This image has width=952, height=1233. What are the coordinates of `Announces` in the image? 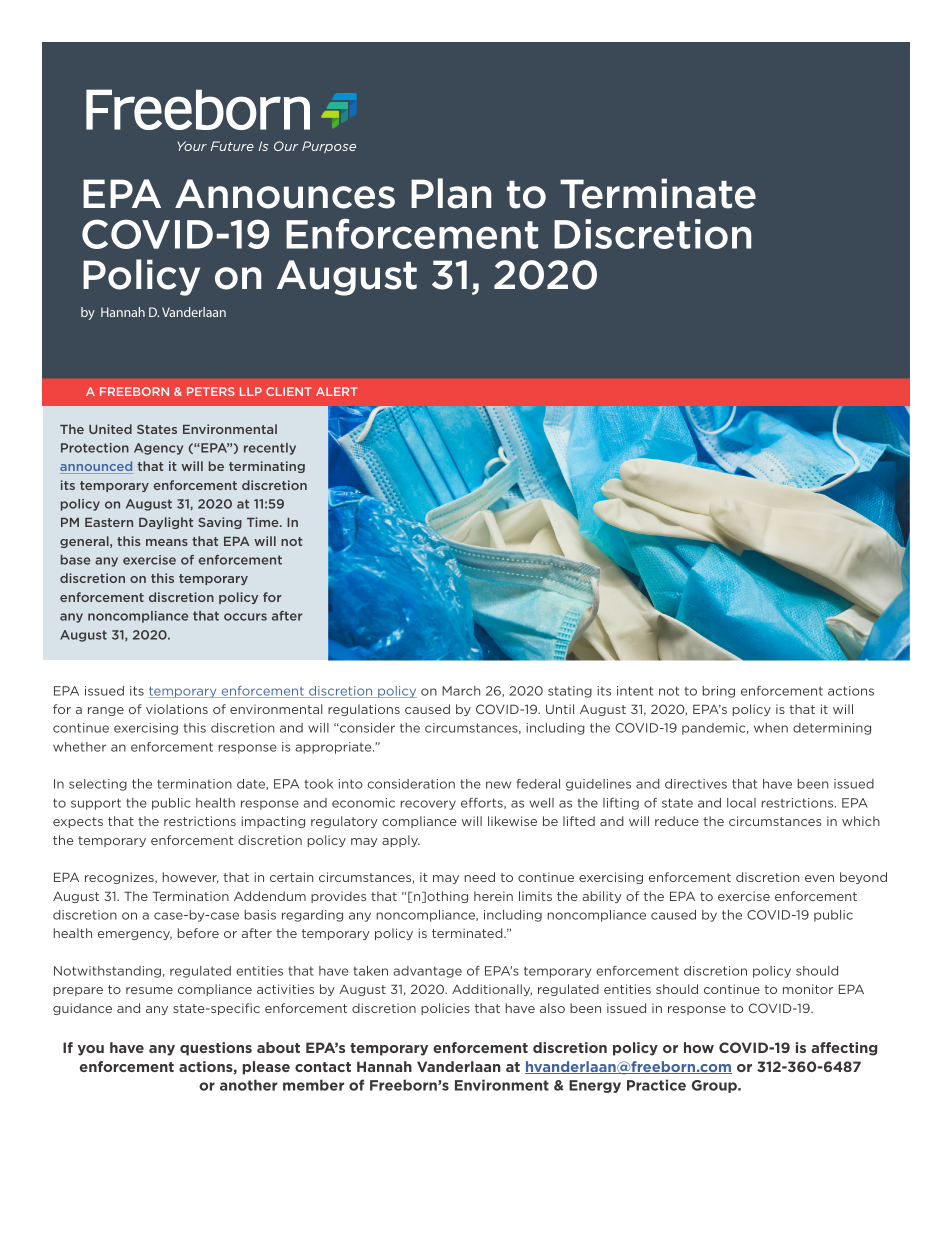 It's located at (285, 194).
